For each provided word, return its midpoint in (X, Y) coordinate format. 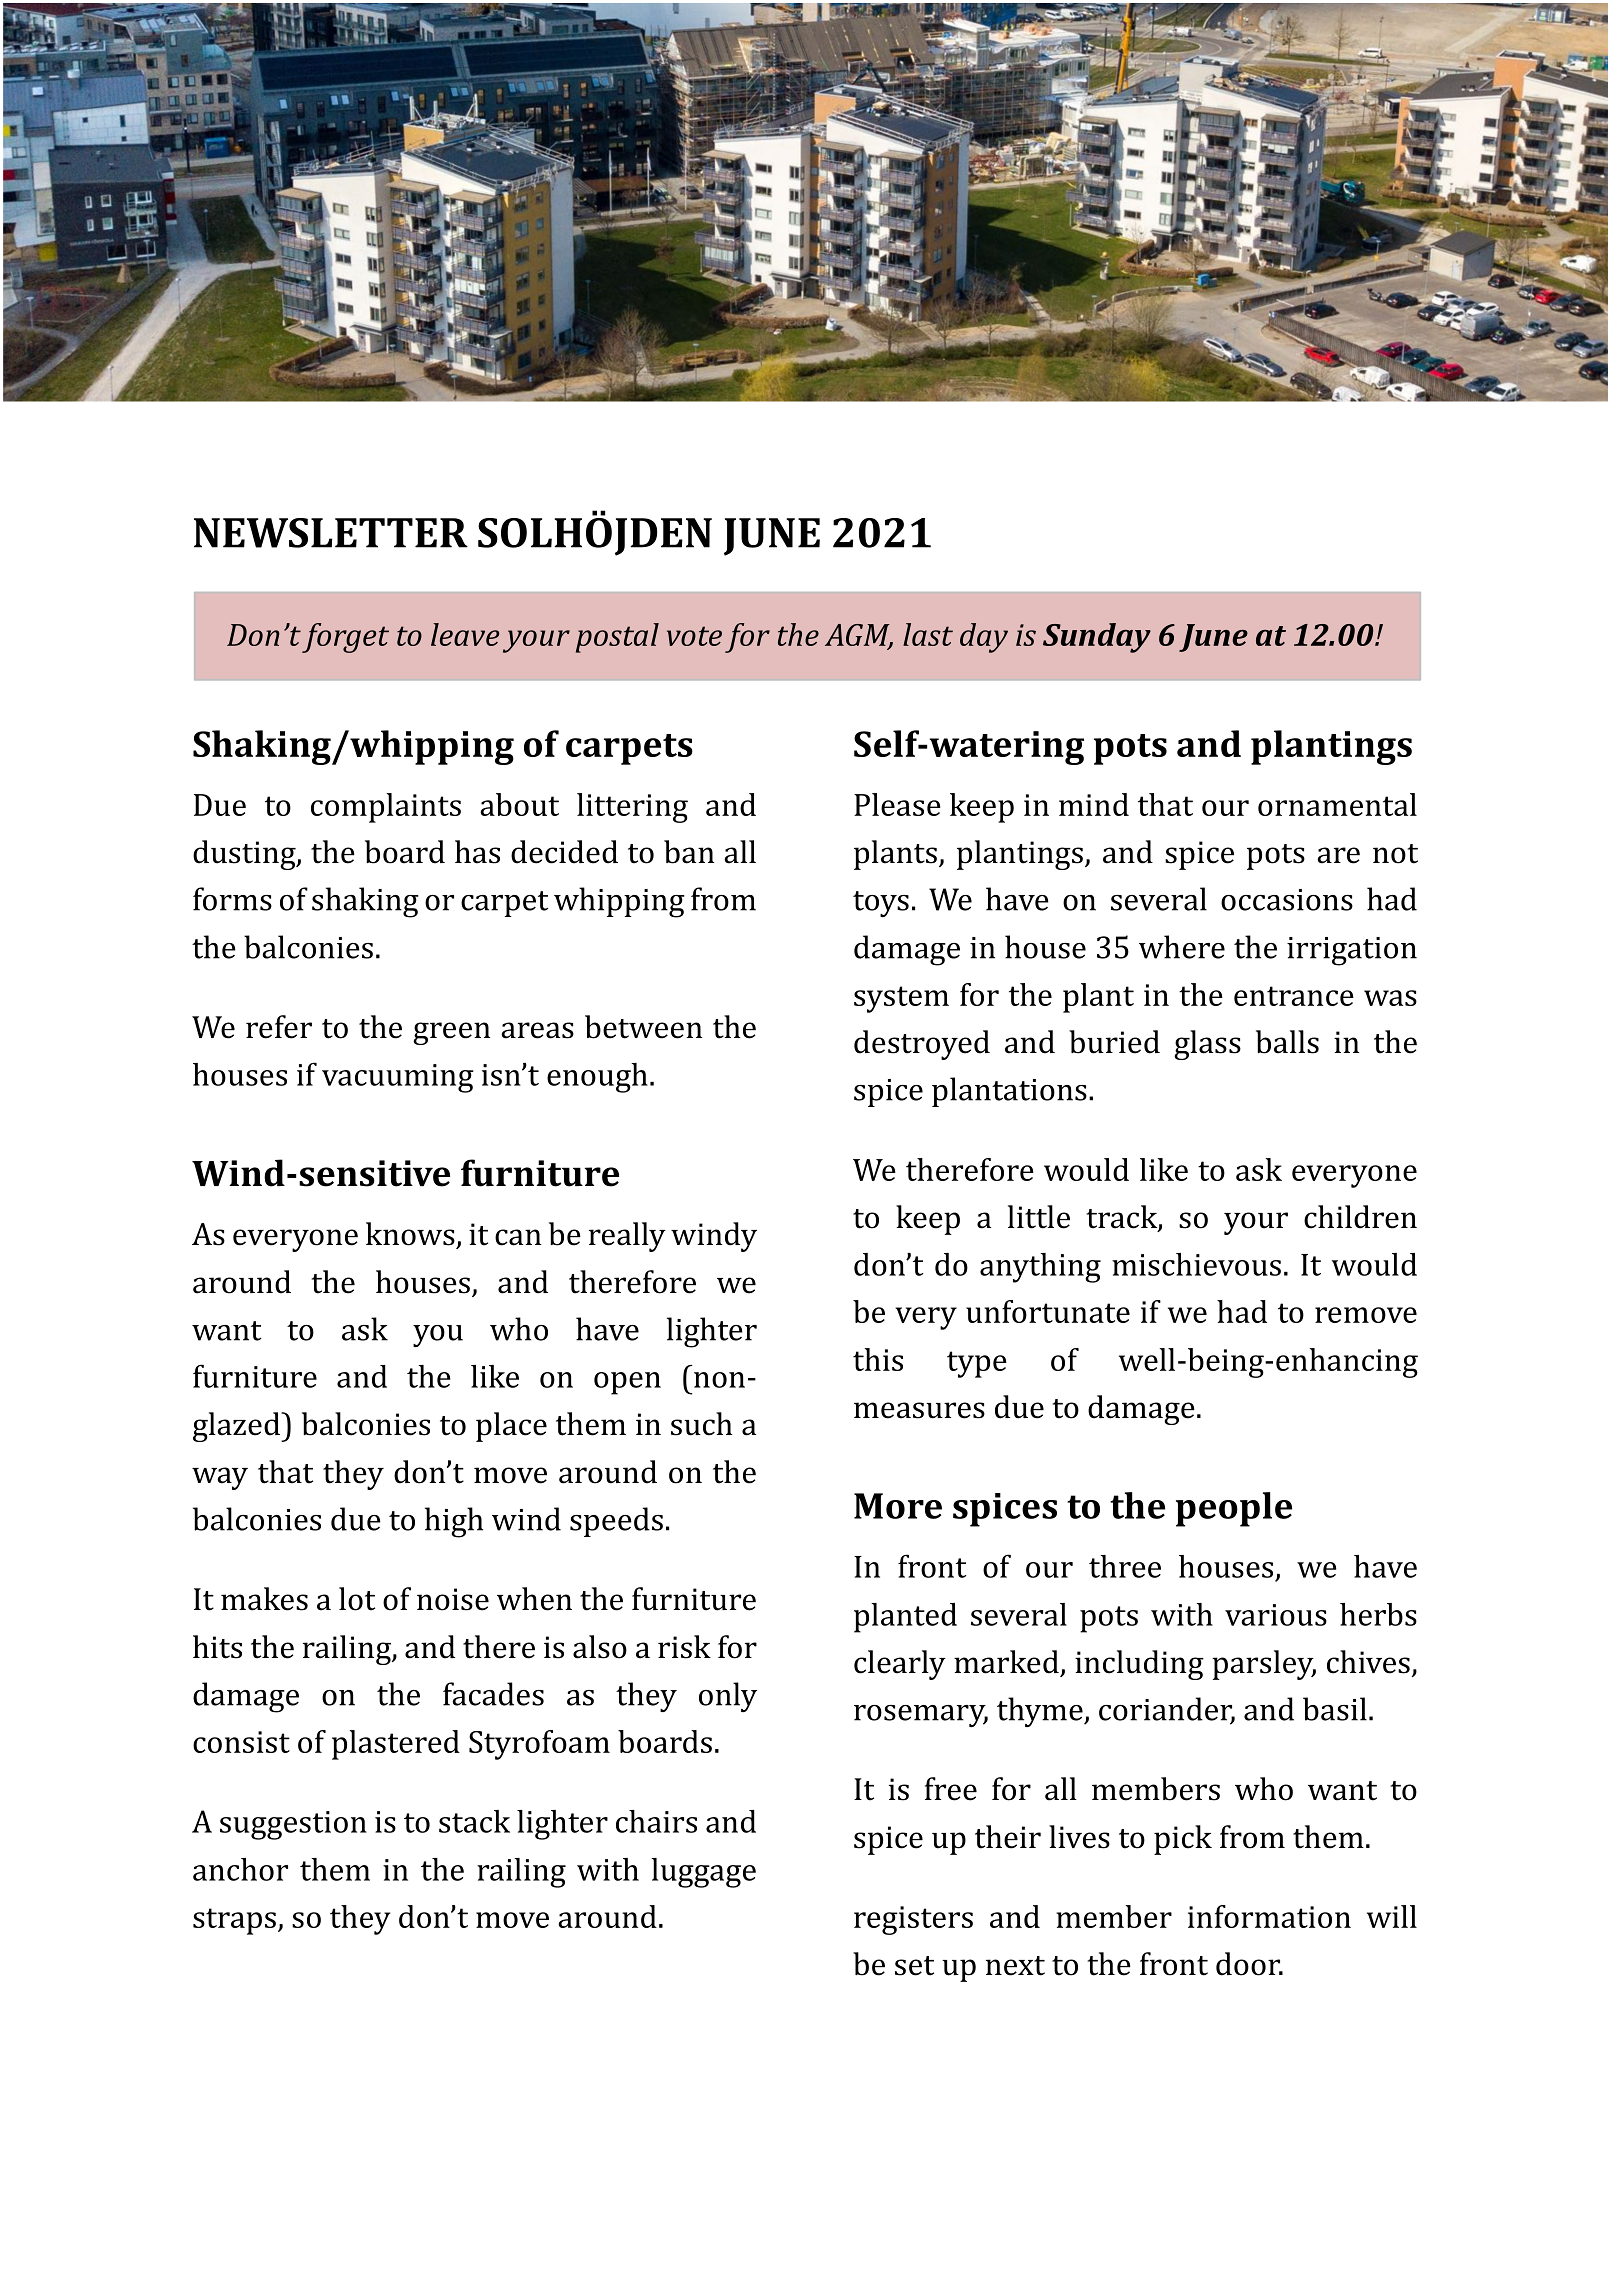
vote (694, 636)
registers (913, 1920)
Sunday (1097, 638)
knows (410, 1234)
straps (236, 1921)
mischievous (1196, 1264)
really (627, 1237)
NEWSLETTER (331, 533)
